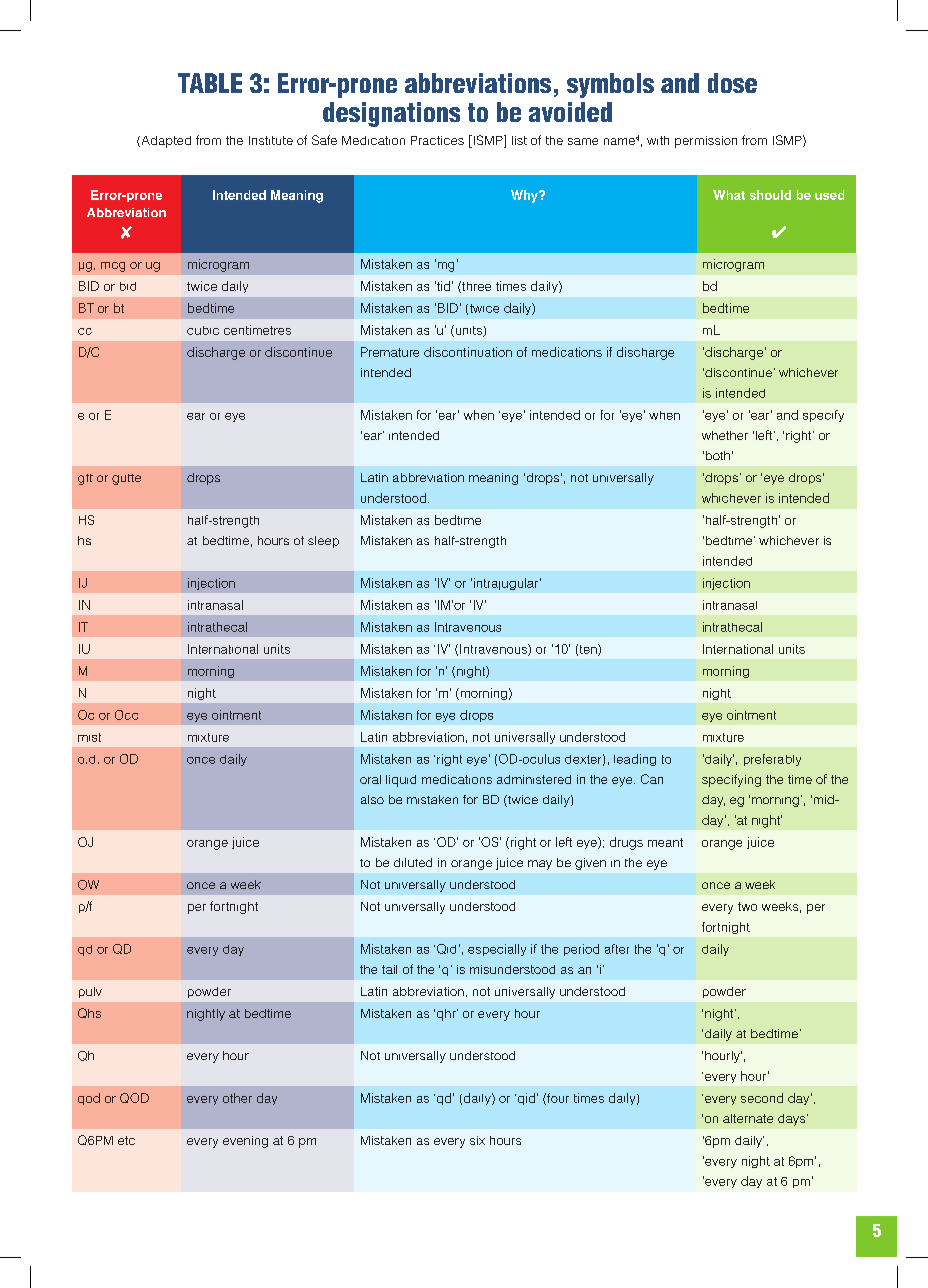 The width and height of the screenshot is (928, 1288). What do you see at coordinates (372, 799) in the screenshot?
I see `also` at bounding box center [372, 799].
